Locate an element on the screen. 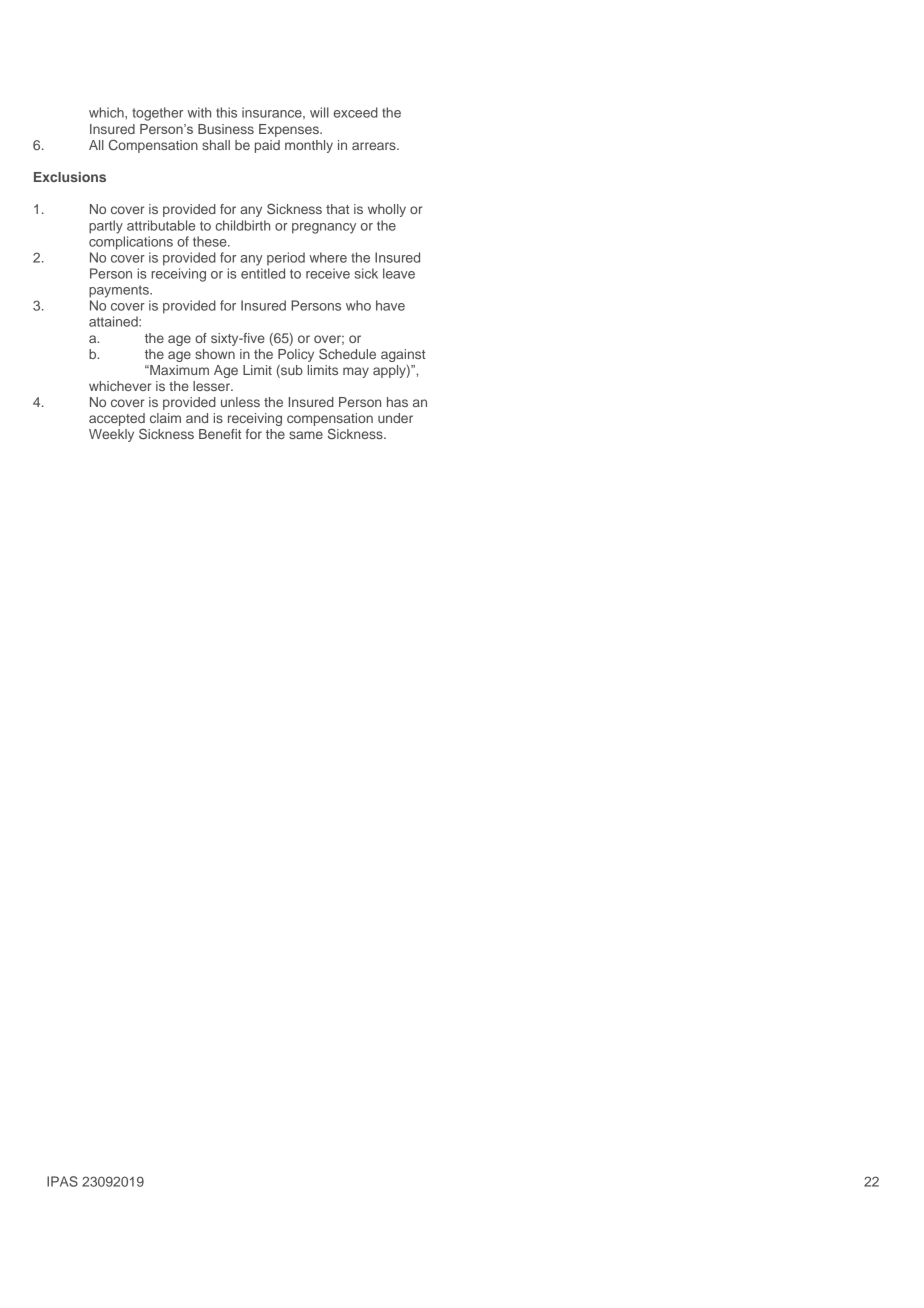 This screenshot has height=1308, width=924. Benefit is located at coordinates (220, 434).
